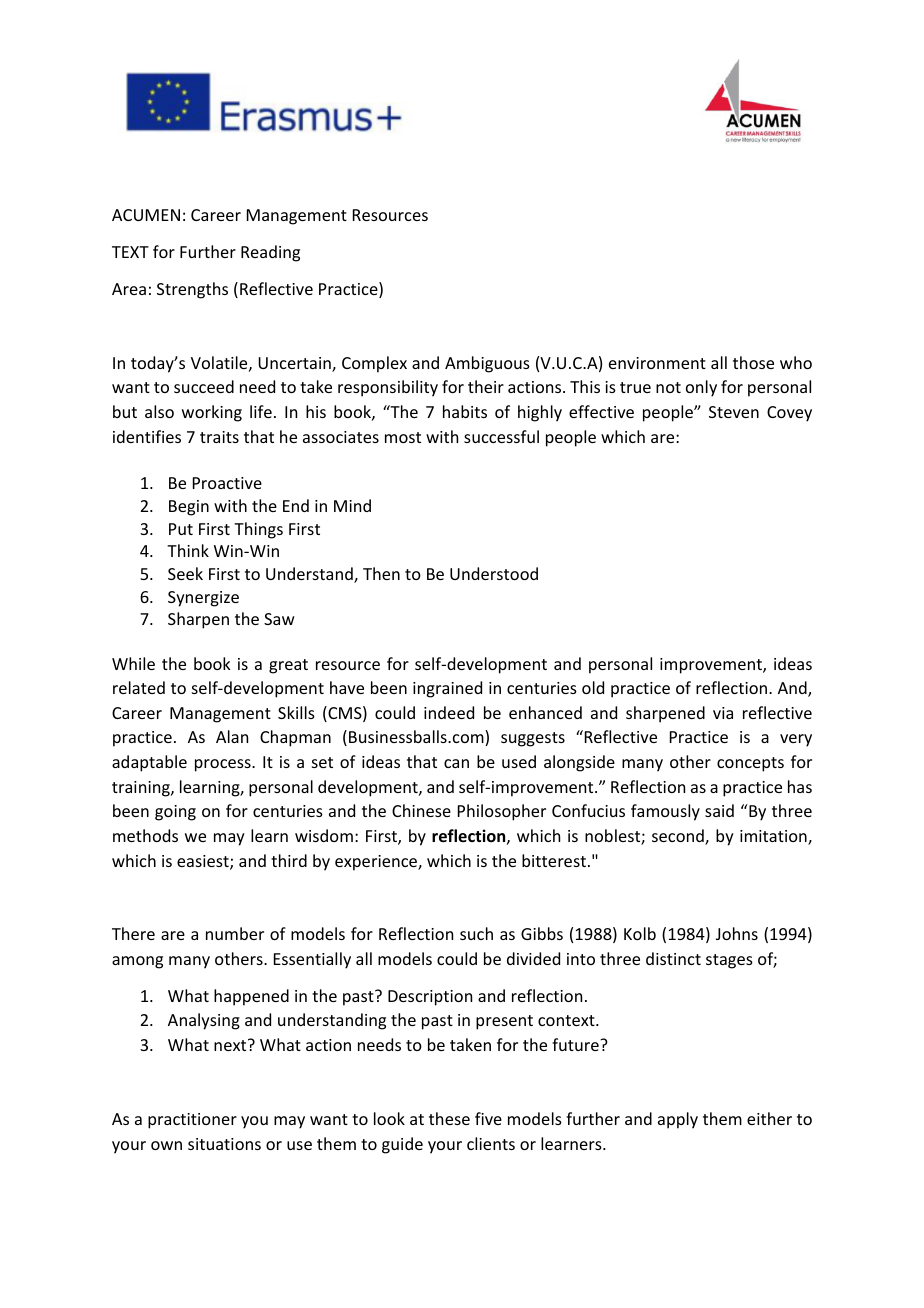  I want to click on those, so click(753, 362).
